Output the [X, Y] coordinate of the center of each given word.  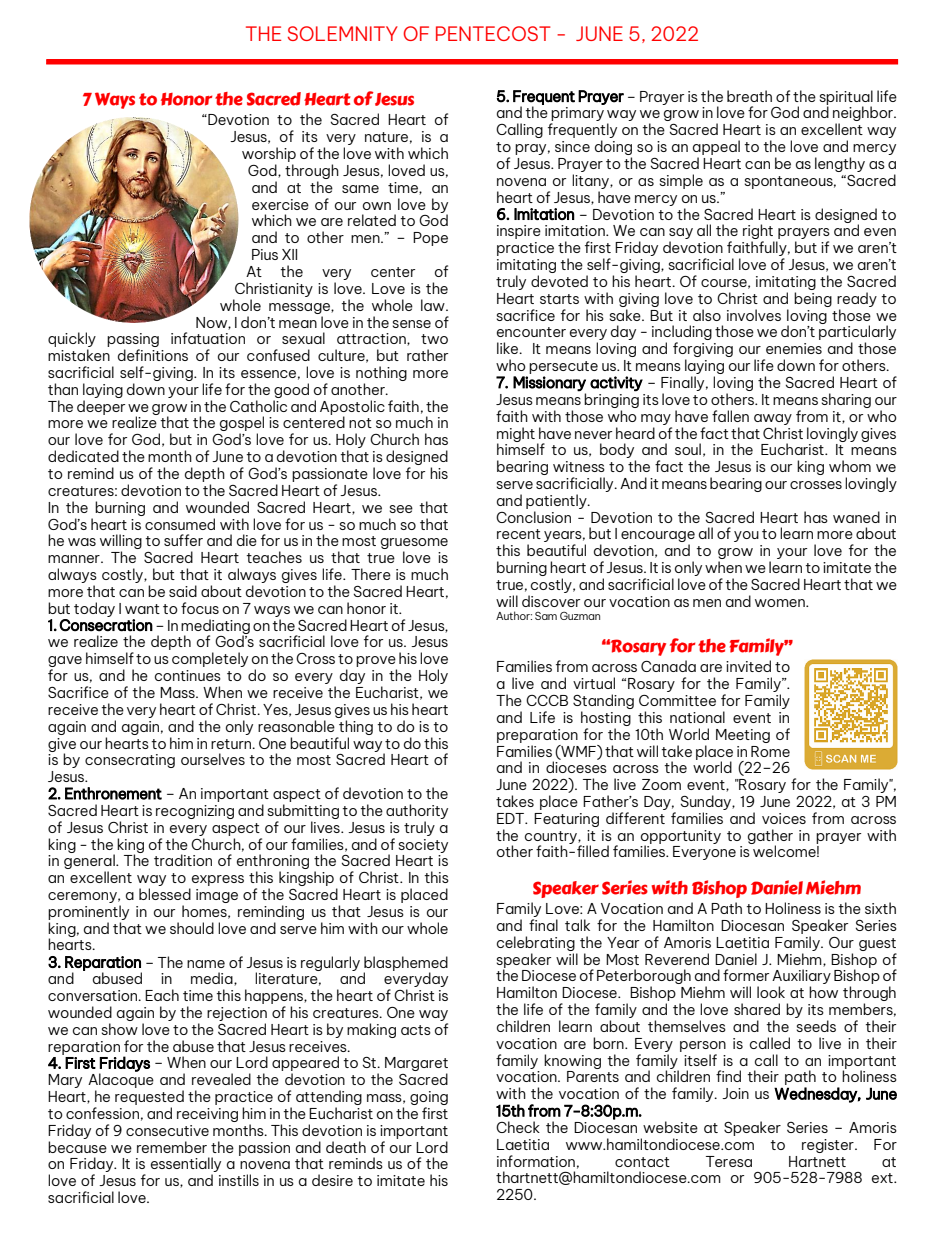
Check [518, 1127]
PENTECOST [493, 33]
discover [551, 601]
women [781, 603]
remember [172, 1147]
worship [269, 154]
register [829, 1146]
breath [749, 96]
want [142, 609]
